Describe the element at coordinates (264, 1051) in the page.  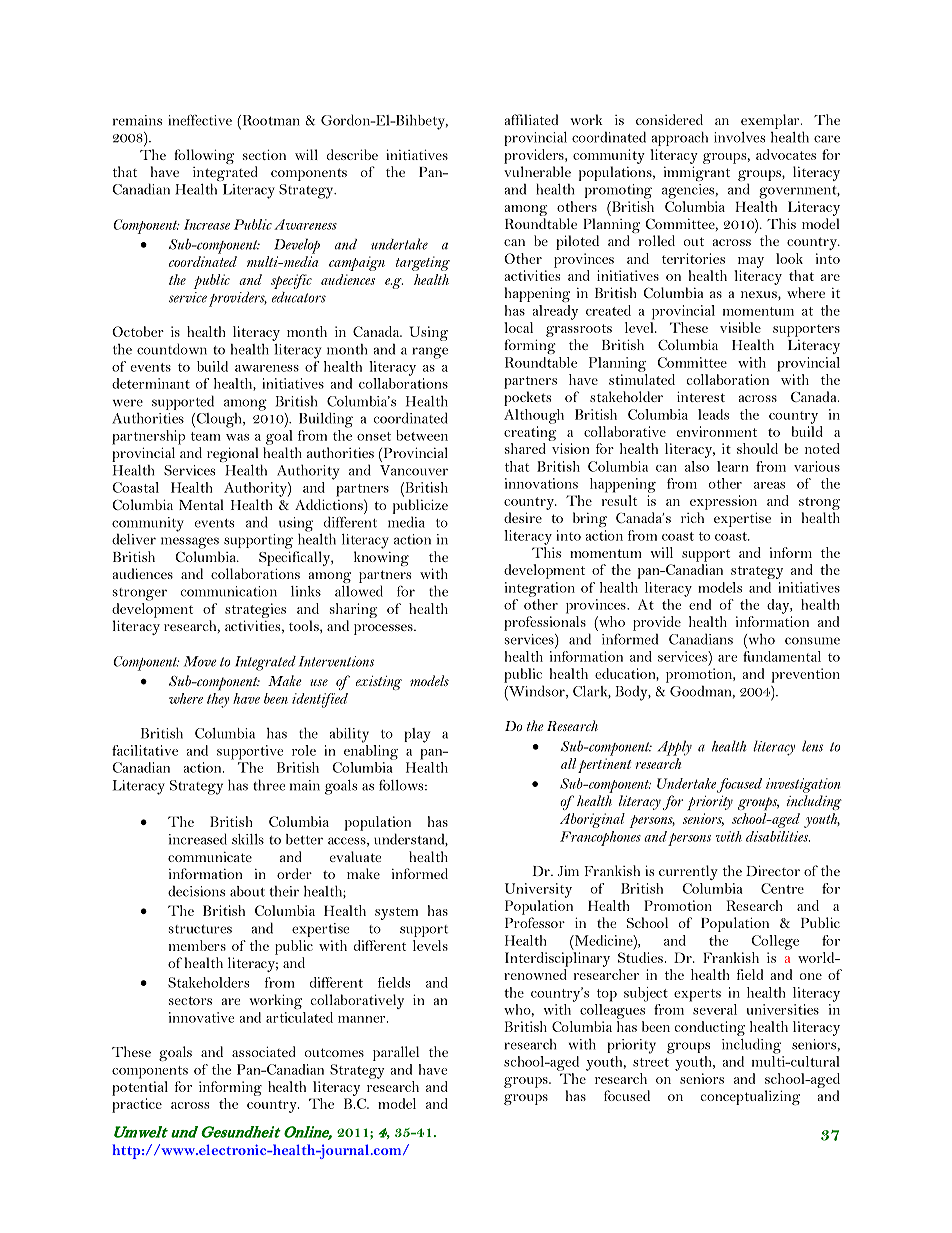
I see `associated` at that location.
